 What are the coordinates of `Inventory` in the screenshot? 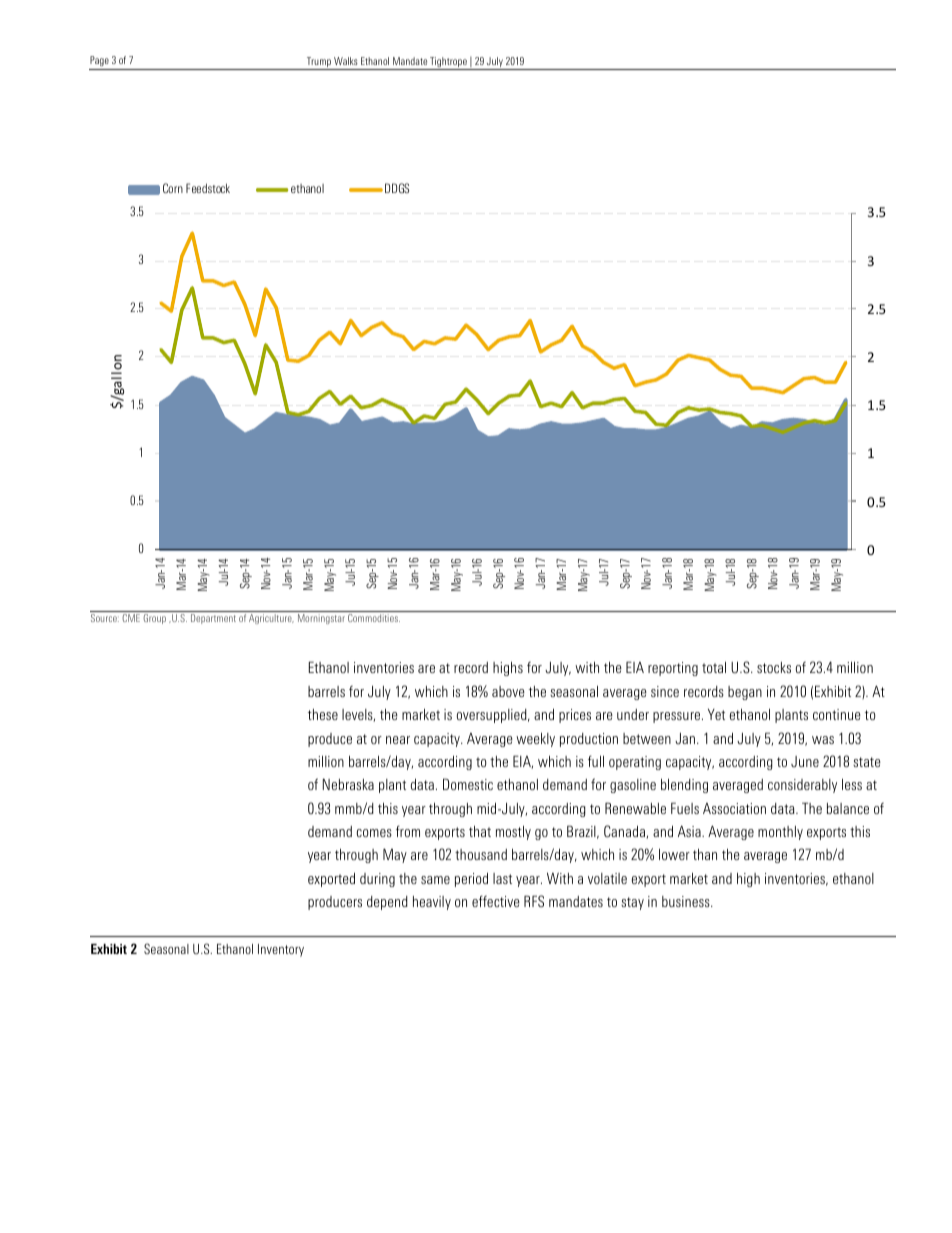 It's located at (281, 950).
